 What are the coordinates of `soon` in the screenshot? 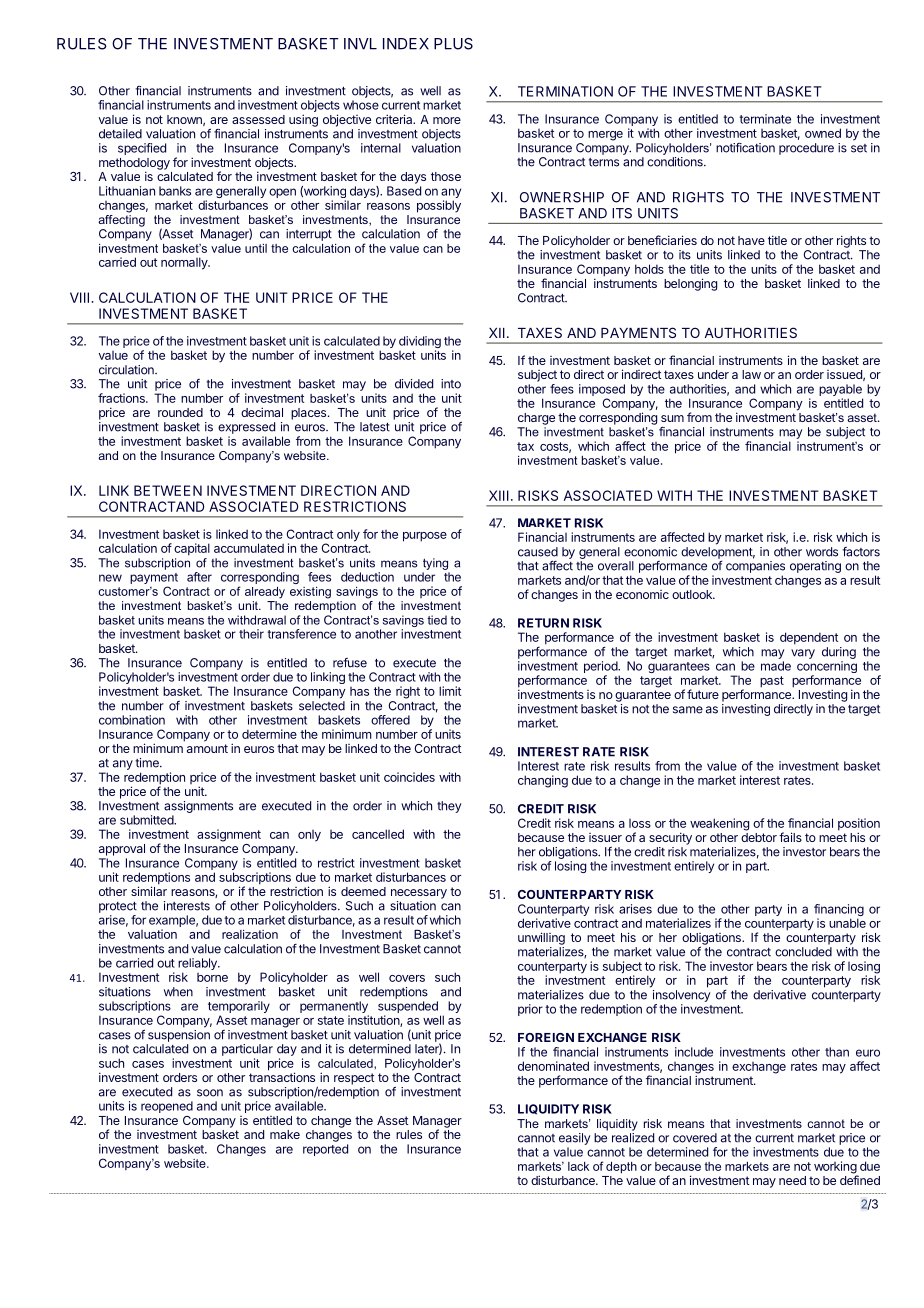 It's located at (210, 1093).
